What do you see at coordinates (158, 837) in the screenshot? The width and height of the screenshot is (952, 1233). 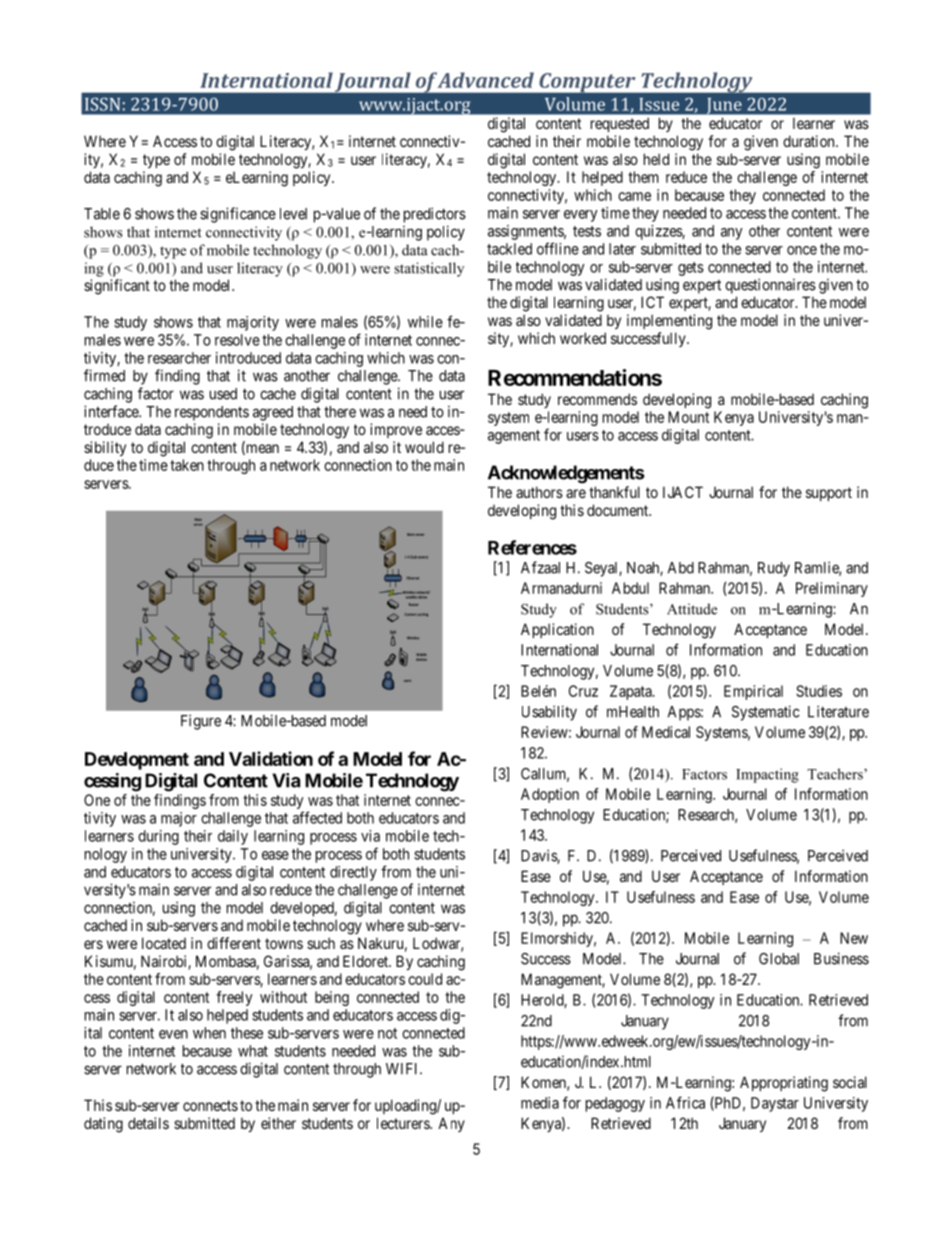 I see `during` at bounding box center [158, 837].
